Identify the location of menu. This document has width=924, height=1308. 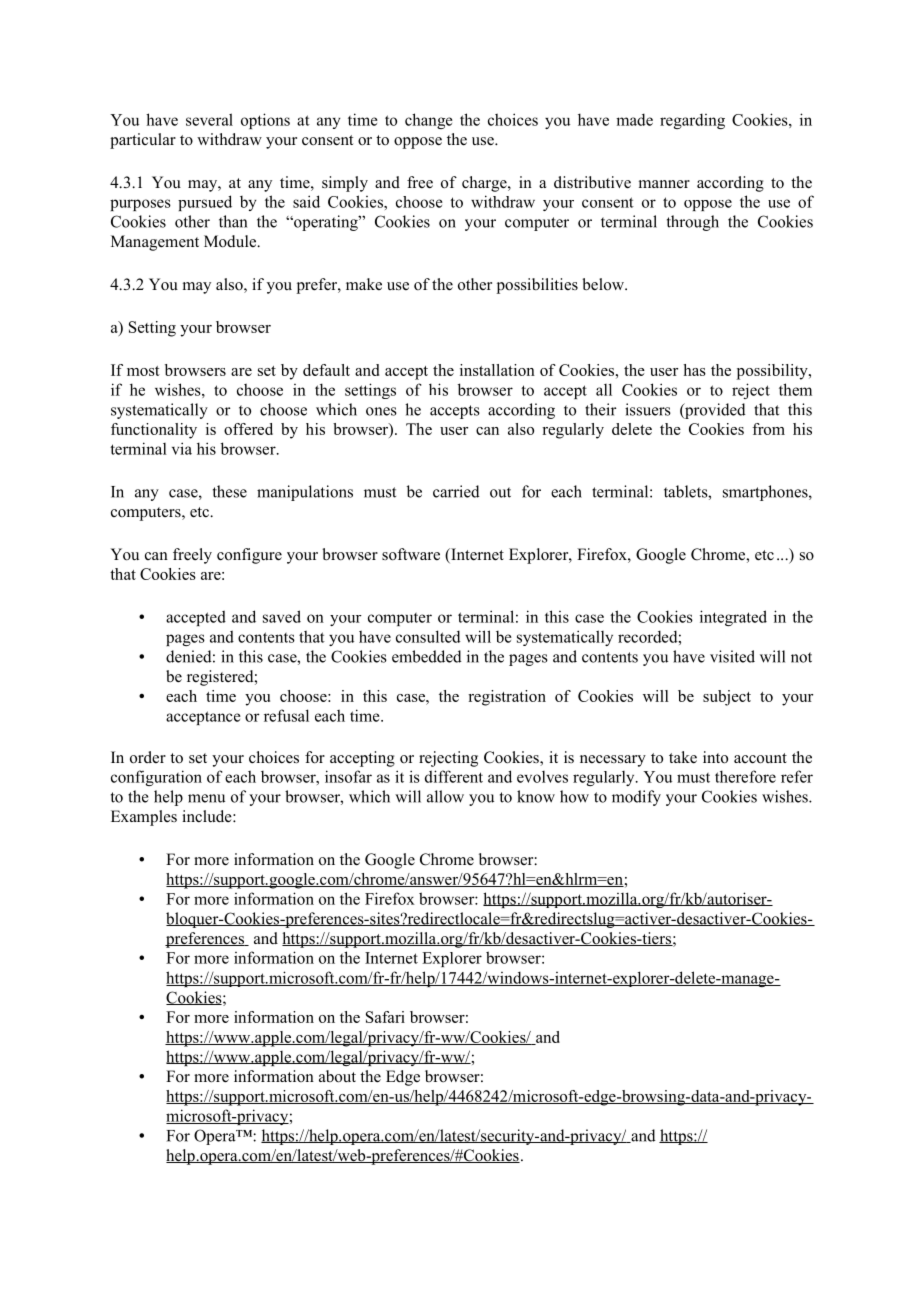
(206, 798).
